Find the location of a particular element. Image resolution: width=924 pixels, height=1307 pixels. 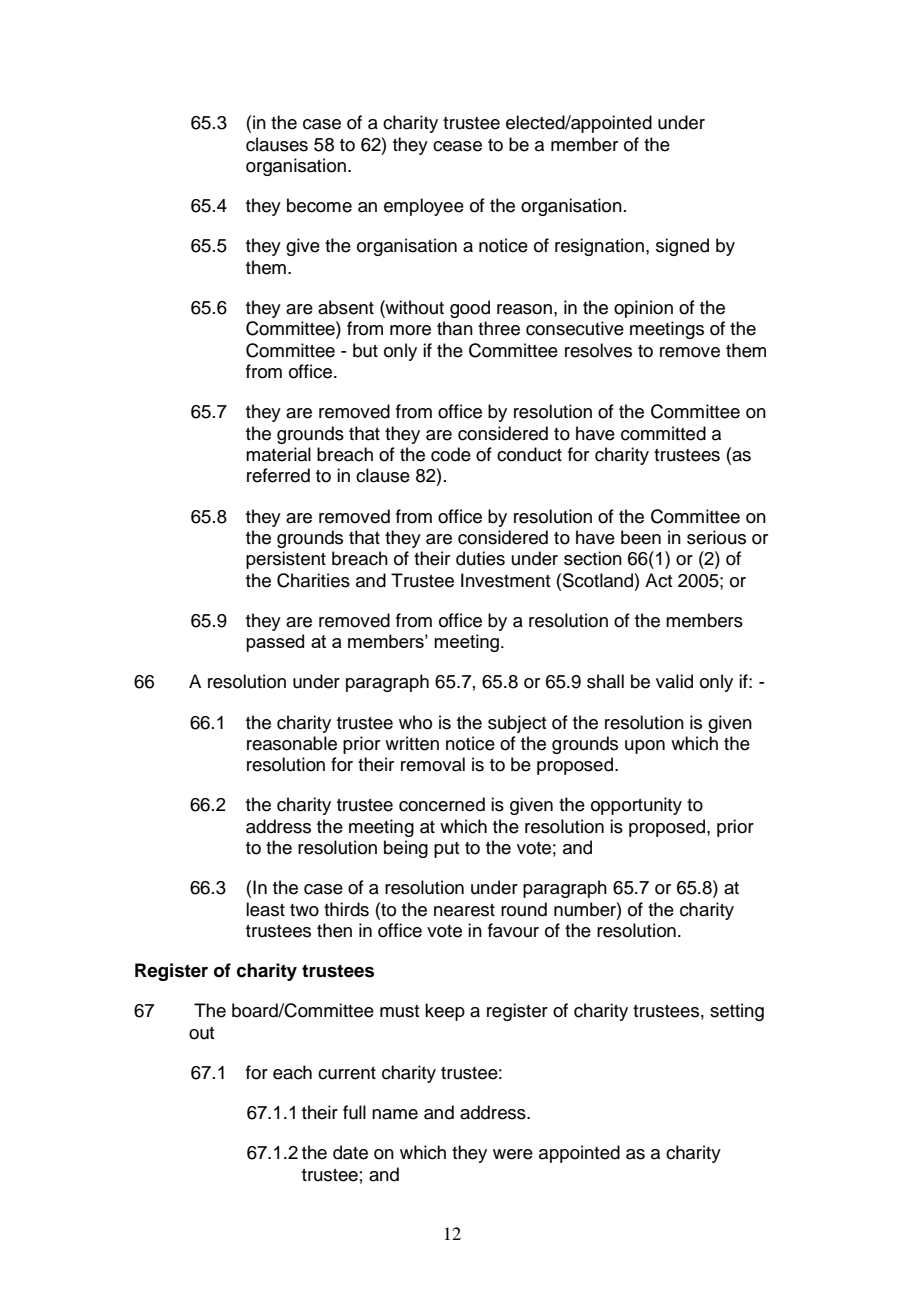

valid is located at coordinates (674, 681).
